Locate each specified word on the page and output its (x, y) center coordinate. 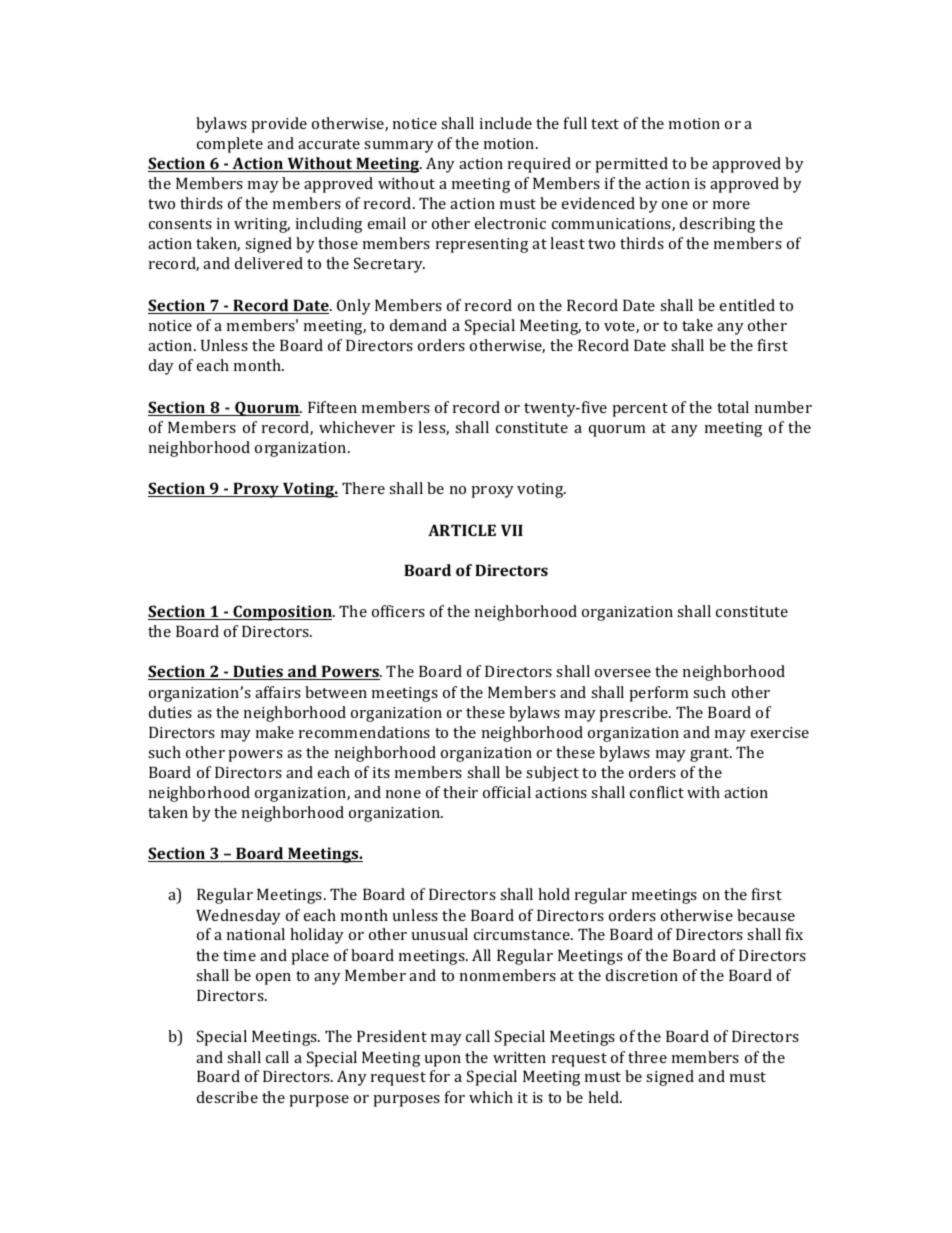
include (506, 123)
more (731, 205)
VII (512, 530)
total (733, 407)
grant (711, 755)
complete (230, 145)
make (275, 732)
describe (227, 1097)
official (507, 792)
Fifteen (332, 407)
